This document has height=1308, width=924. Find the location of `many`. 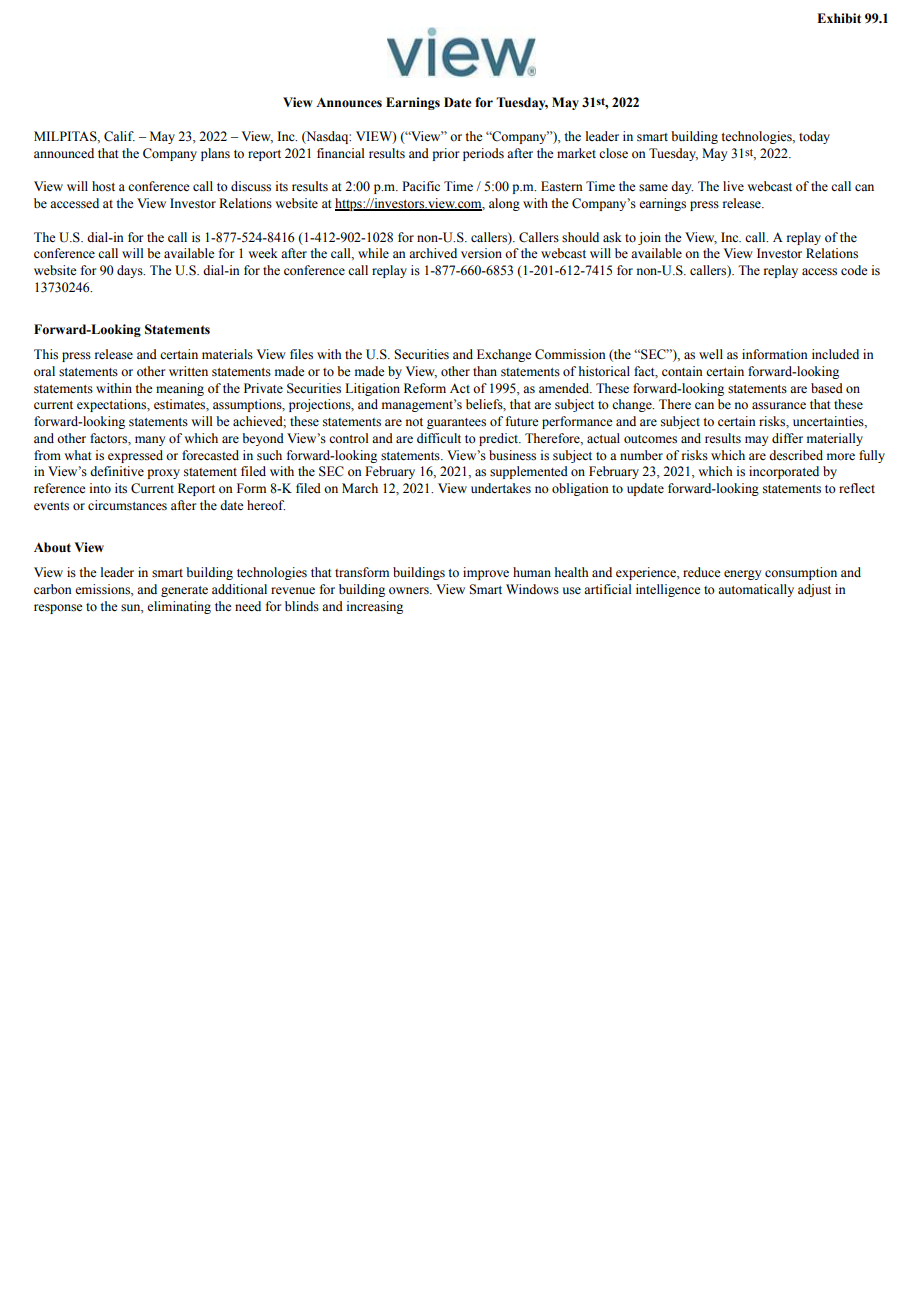

many is located at coordinates (150, 441).
